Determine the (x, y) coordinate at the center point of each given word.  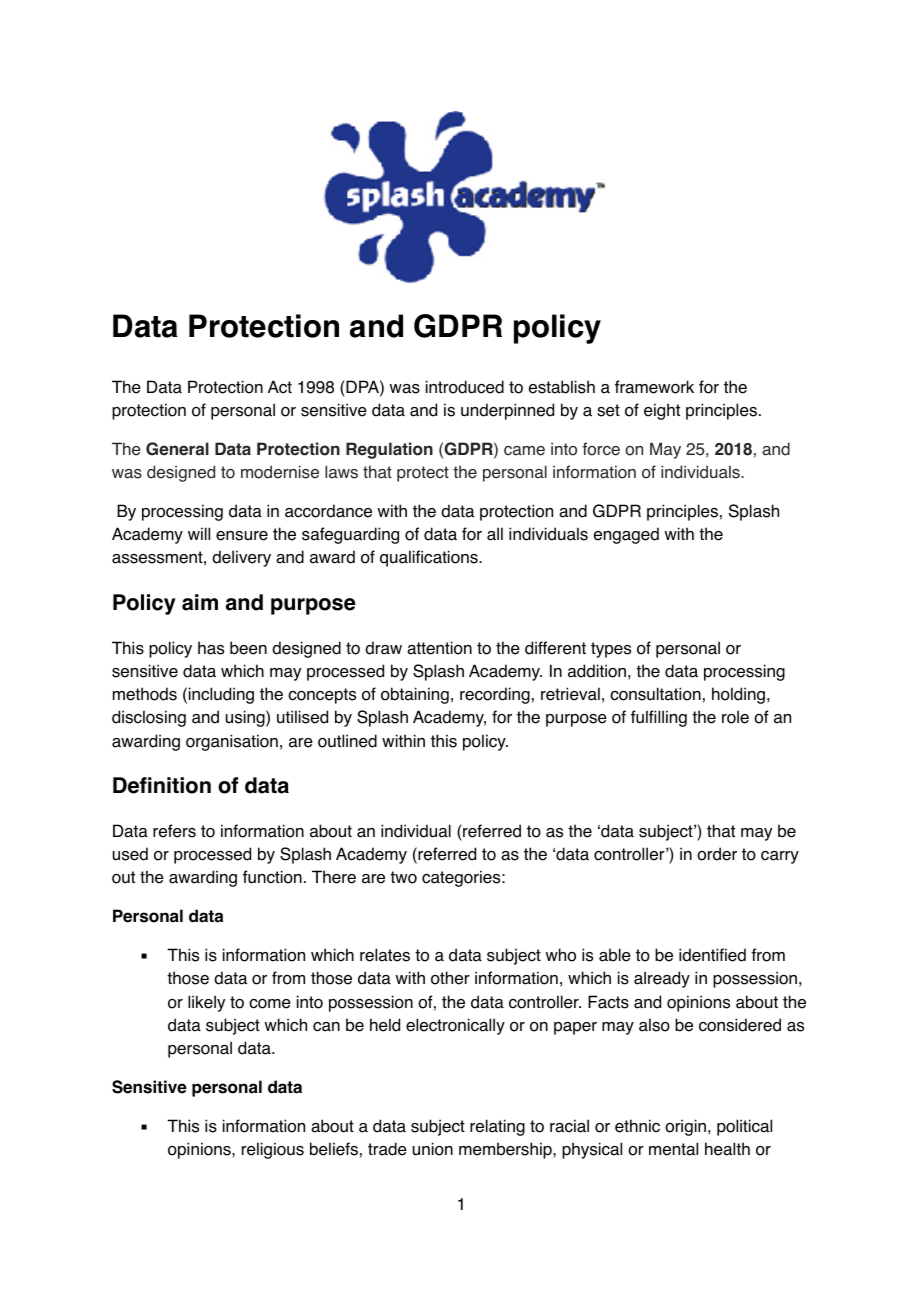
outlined (347, 741)
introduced (465, 387)
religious (273, 1150)
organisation (232, 742)
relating (497, 1127)
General (177, 449)
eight (662, 411)
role (735, 717)
